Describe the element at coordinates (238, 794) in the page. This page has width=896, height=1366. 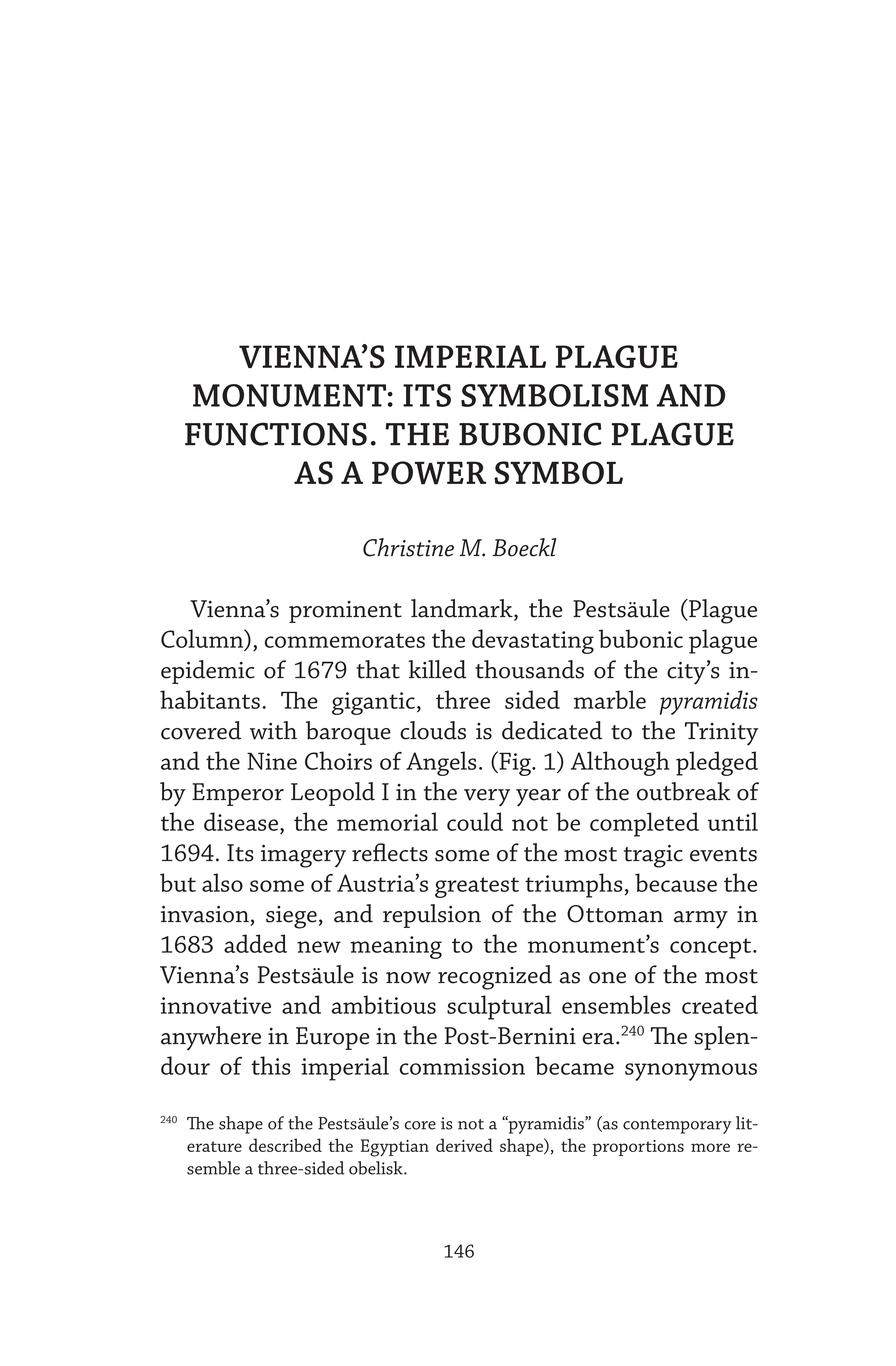
I see `Emperor` at that location.
